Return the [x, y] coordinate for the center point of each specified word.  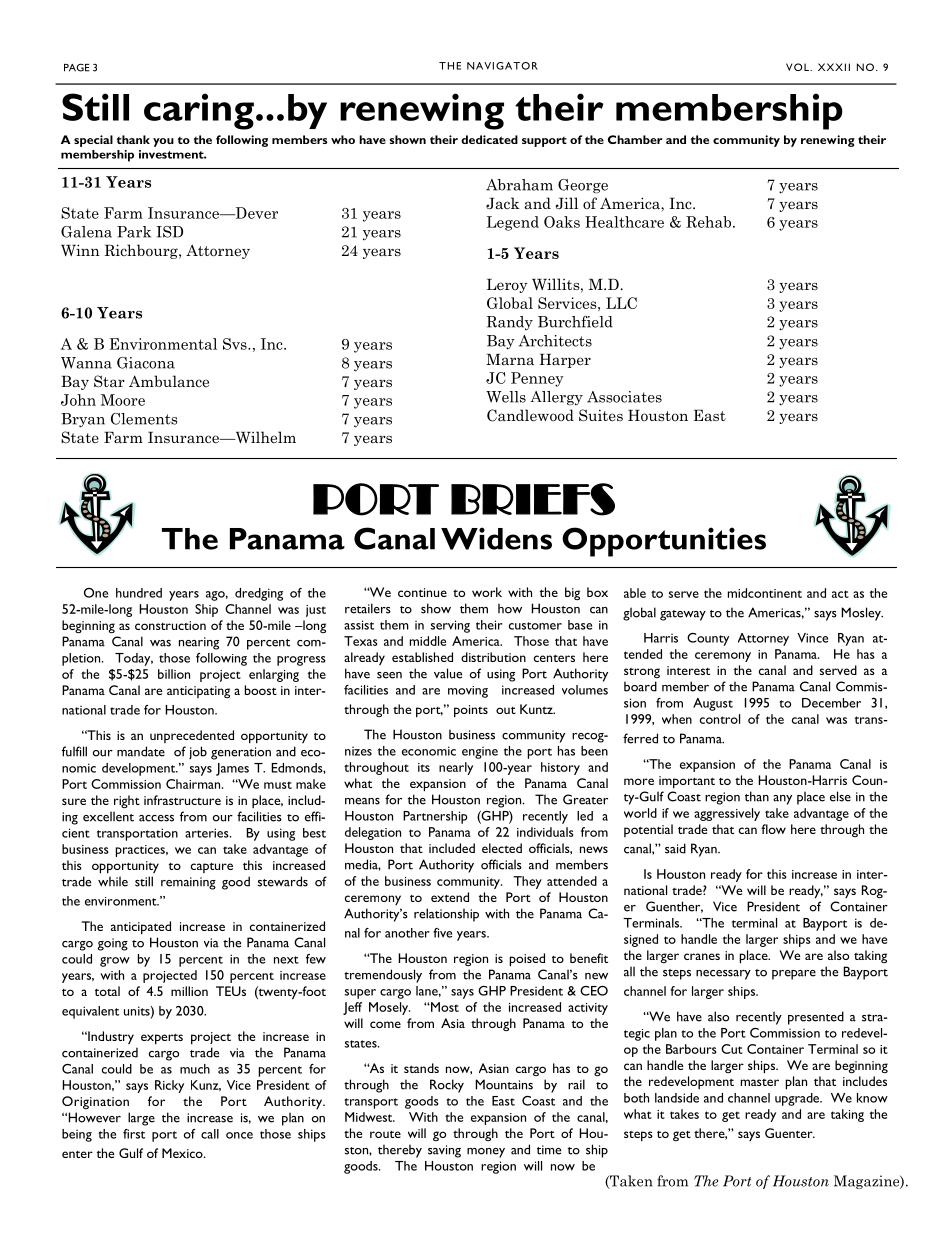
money [486, 1153]
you [163, 142]
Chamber [635, 139]
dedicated [489, 139]
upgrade [798, 1099]
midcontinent [765, 593]
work [487, 592]
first [134, 1134]
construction [170, 625]
